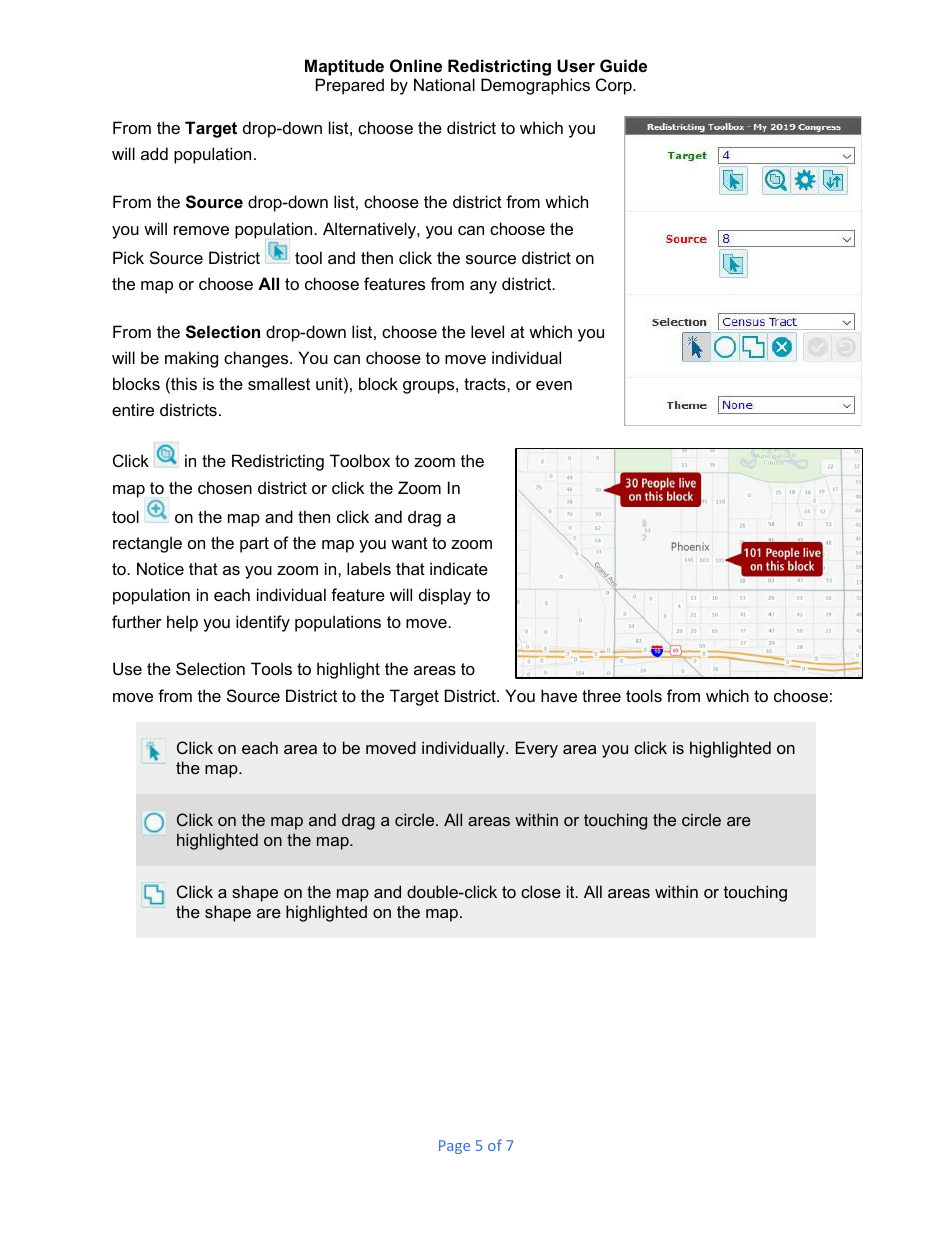 This page has height=1233, width=952. I want to click on Page, so click(454, 1147).
